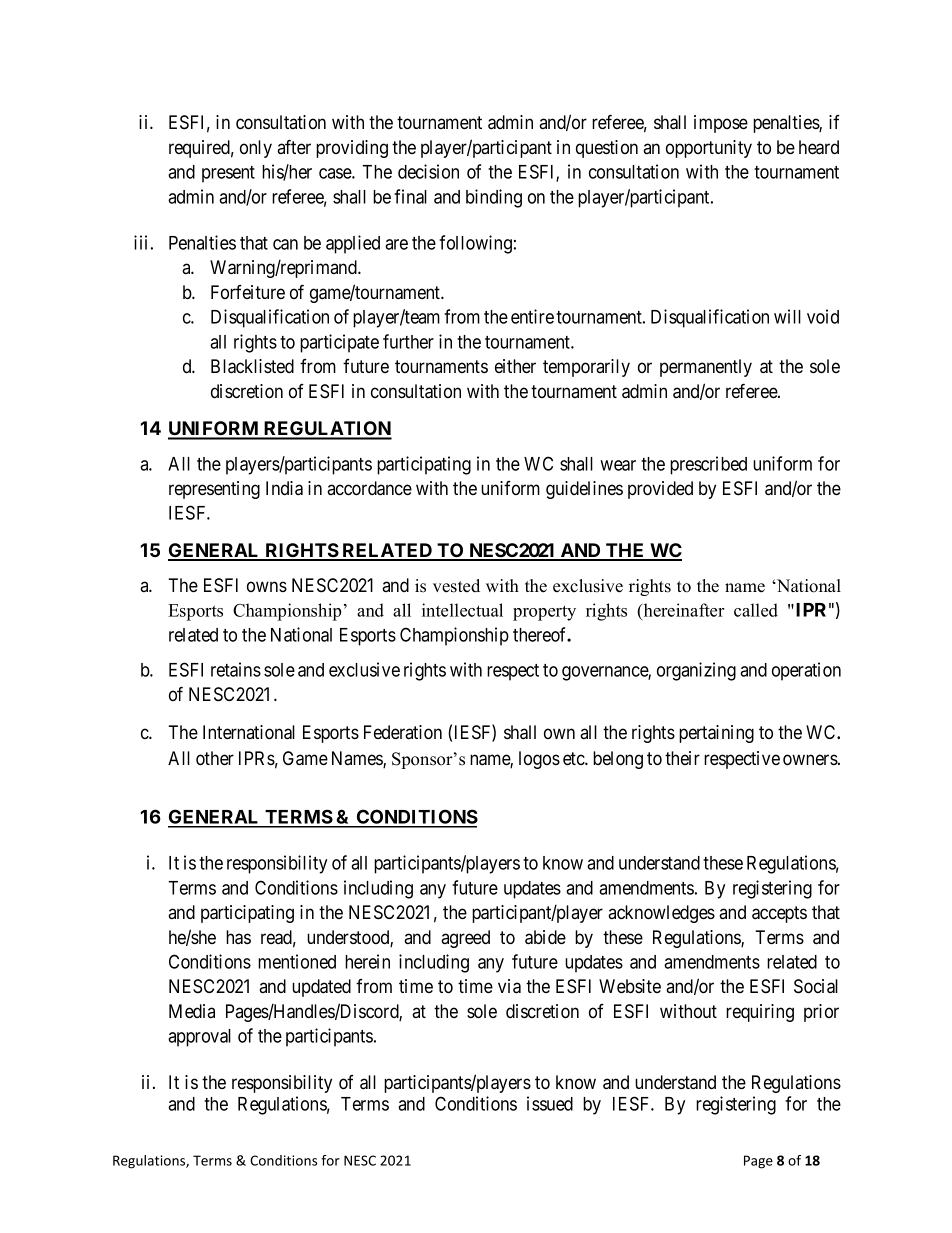 This document has width=952, height=1233. What do you see at coordinates (584, 490) in the document?
I see `guidelines` at bounding box center [584, 490].
